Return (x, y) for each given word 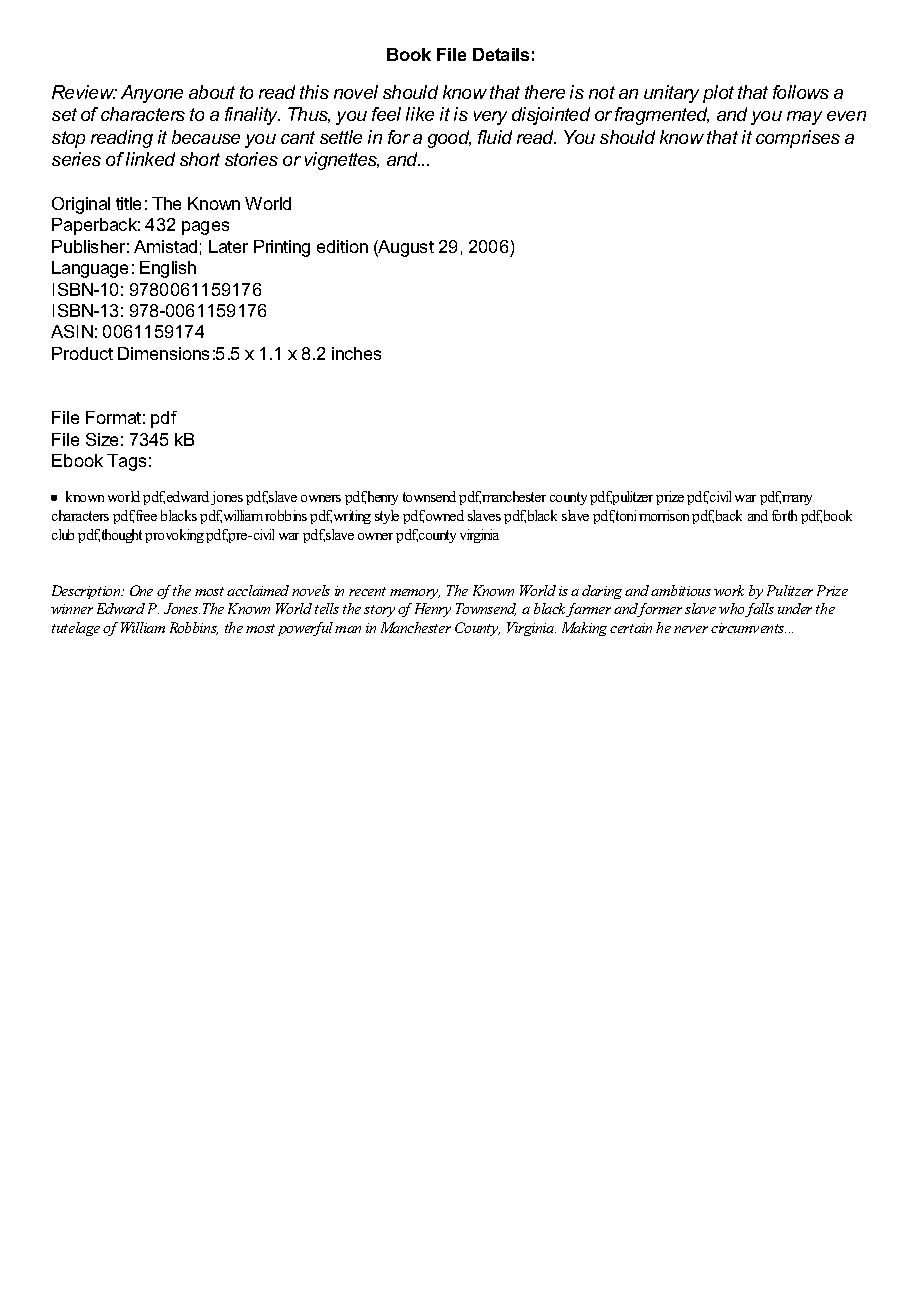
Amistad (165, 246)
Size (102, 439)
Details (501, 54)
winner (72, 609)
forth (784, 515)
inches (356, 353)
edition (342, 246)
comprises (798, 139)
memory (415, 594)
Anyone (152, 94)
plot (718, 94)
